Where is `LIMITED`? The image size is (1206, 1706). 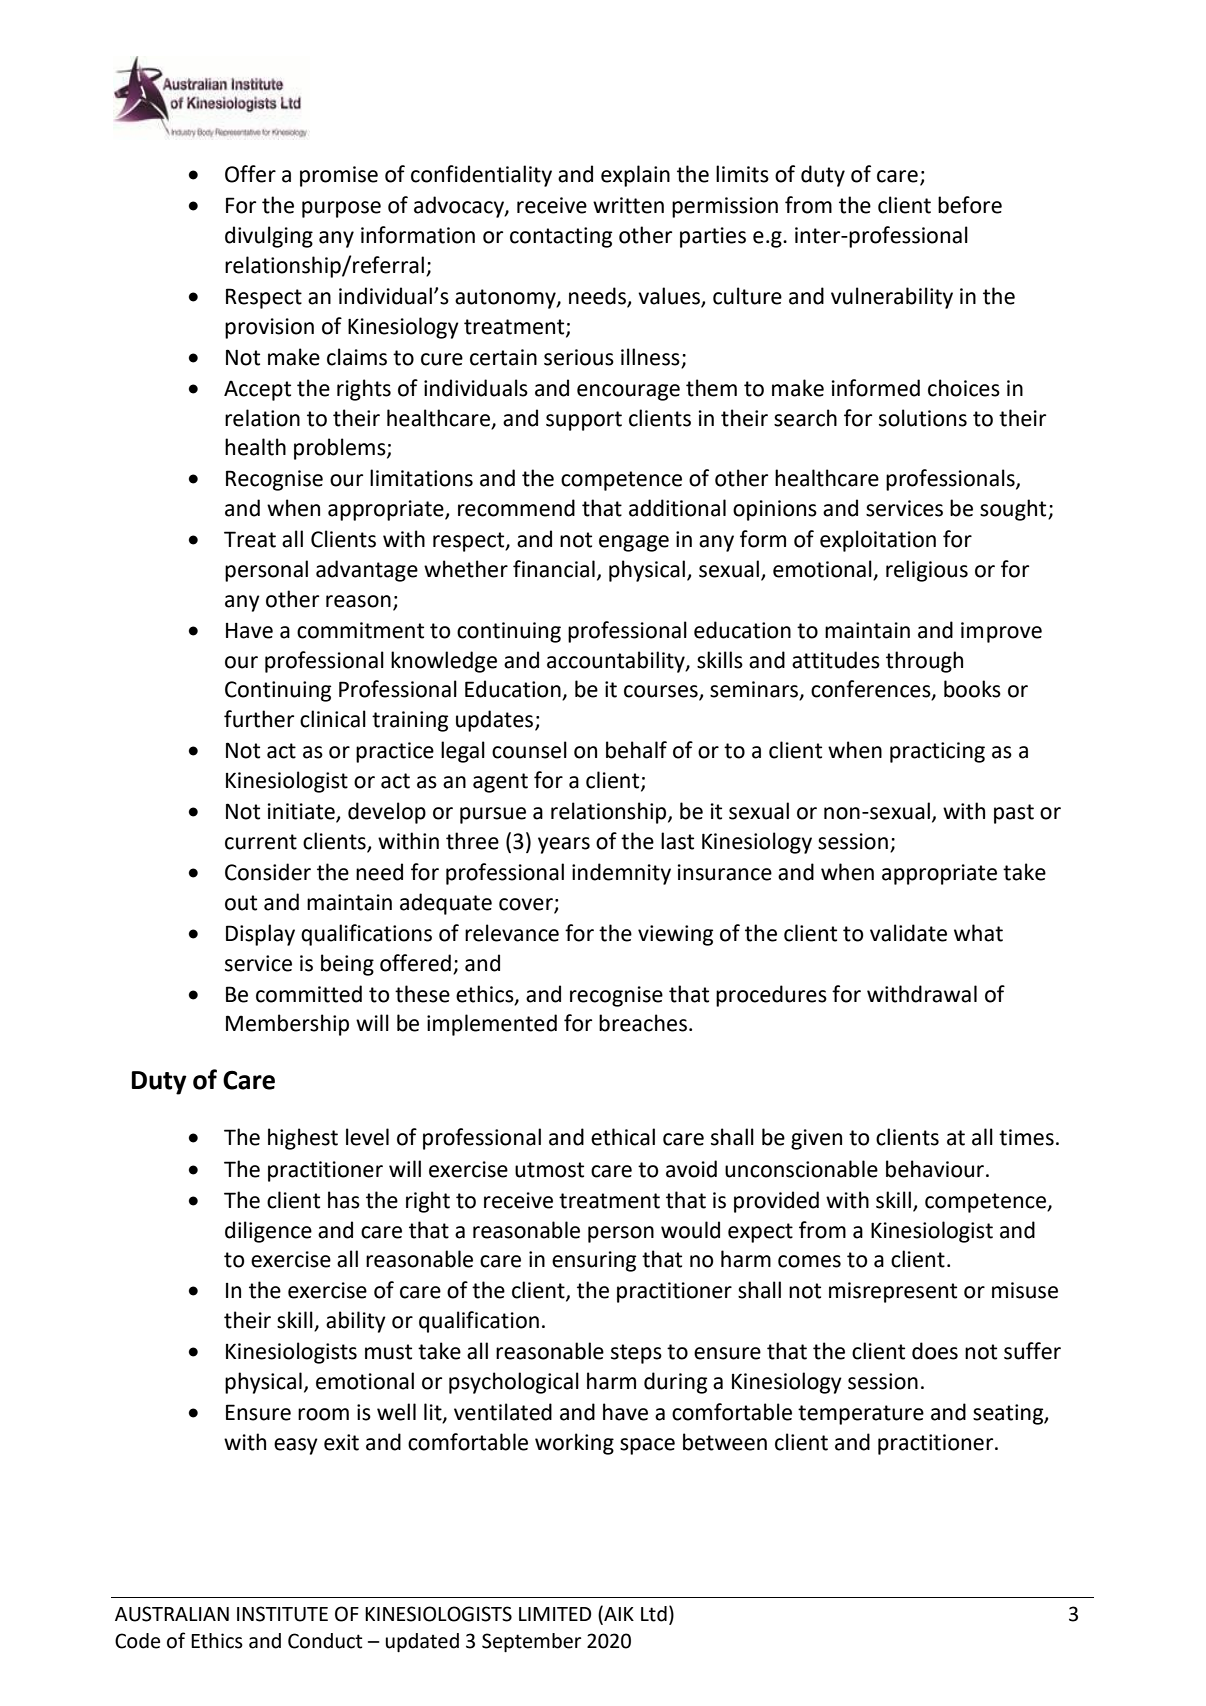
LIMITED is located at coordinates (555, 1614).
